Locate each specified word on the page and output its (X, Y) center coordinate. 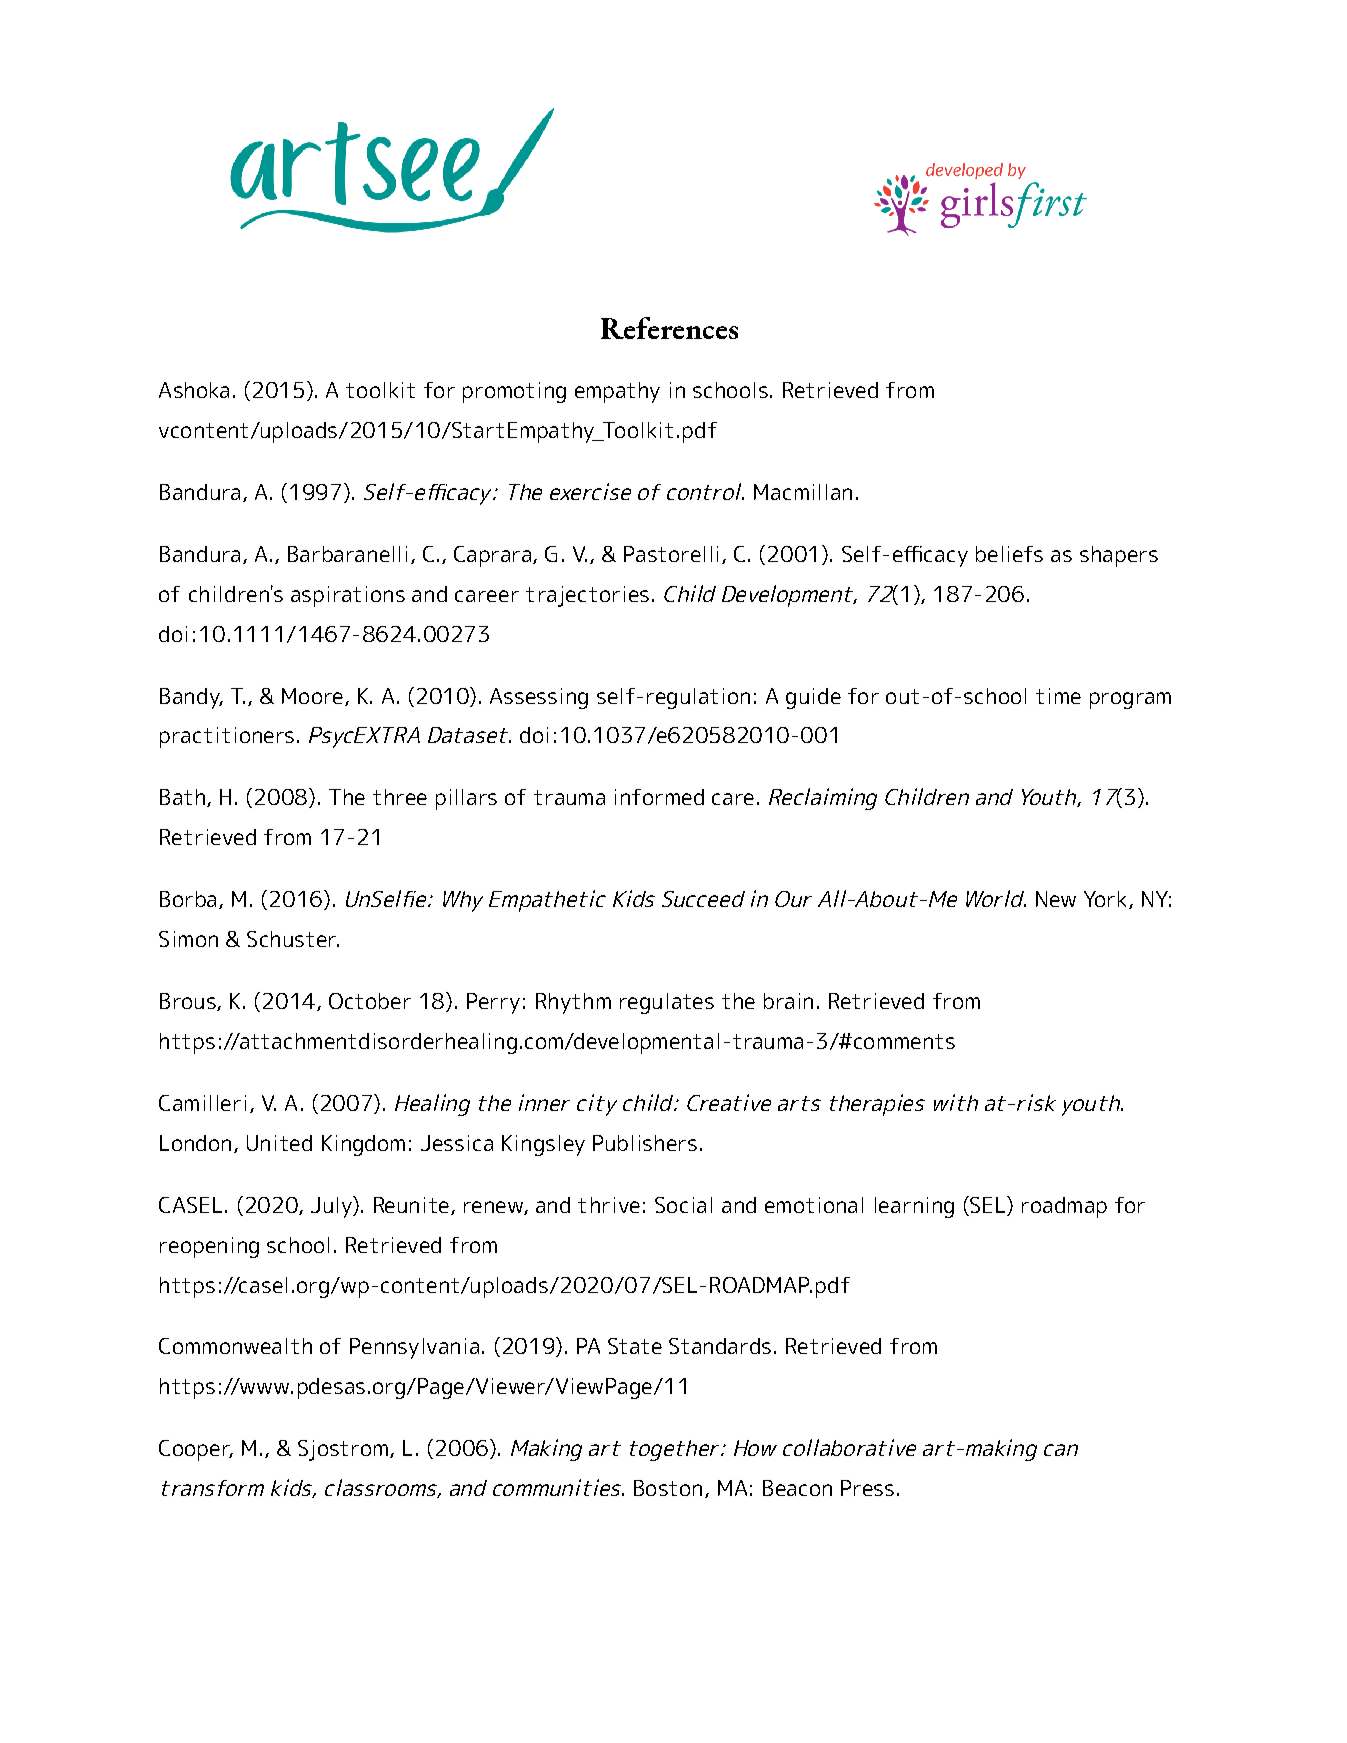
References (669, 328)
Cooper (195, 1450)
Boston (668, 1488)
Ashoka (194, 390)
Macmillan (803, 492)
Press (867, 1488)
